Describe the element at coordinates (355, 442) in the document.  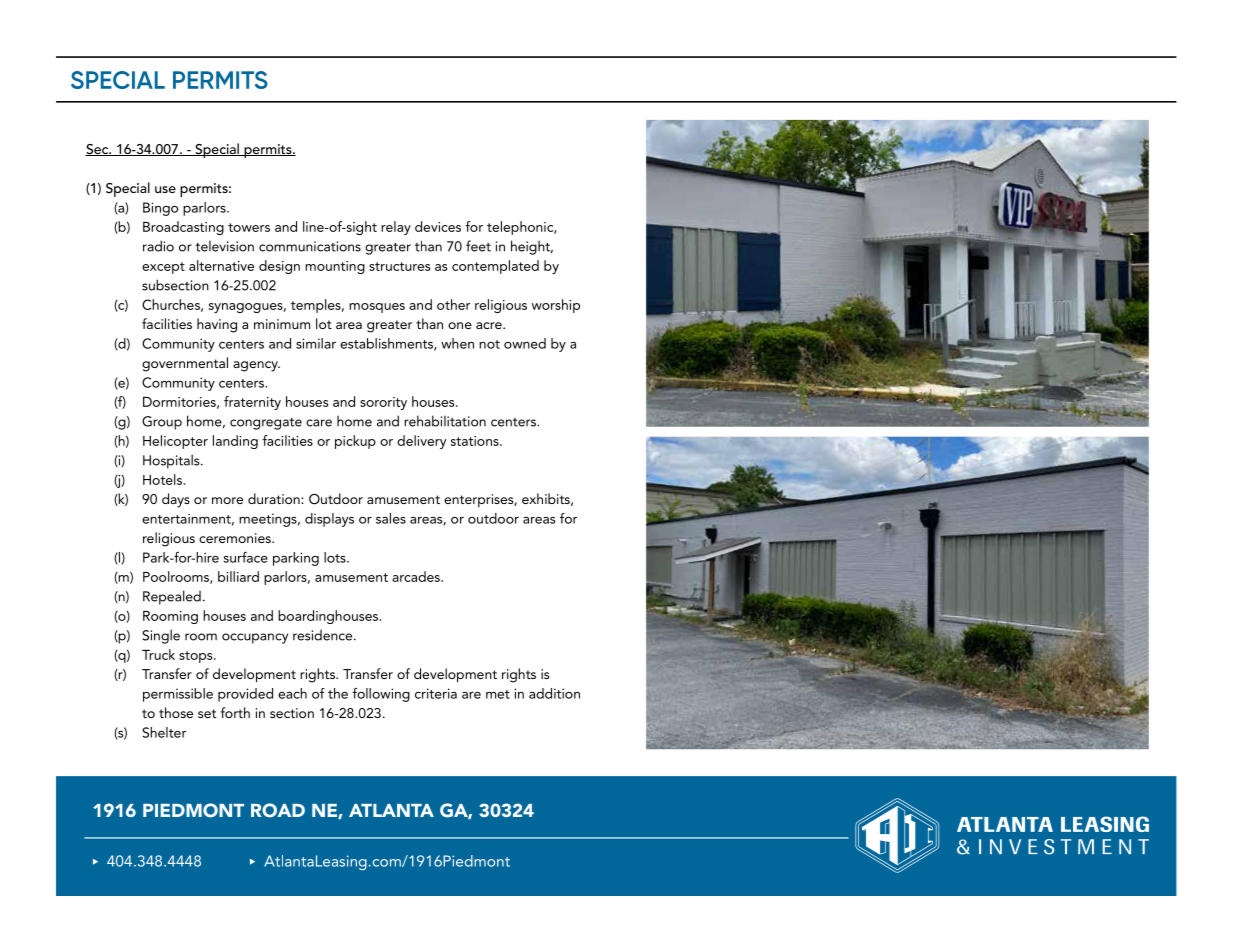
I see `pickup` at that location.
